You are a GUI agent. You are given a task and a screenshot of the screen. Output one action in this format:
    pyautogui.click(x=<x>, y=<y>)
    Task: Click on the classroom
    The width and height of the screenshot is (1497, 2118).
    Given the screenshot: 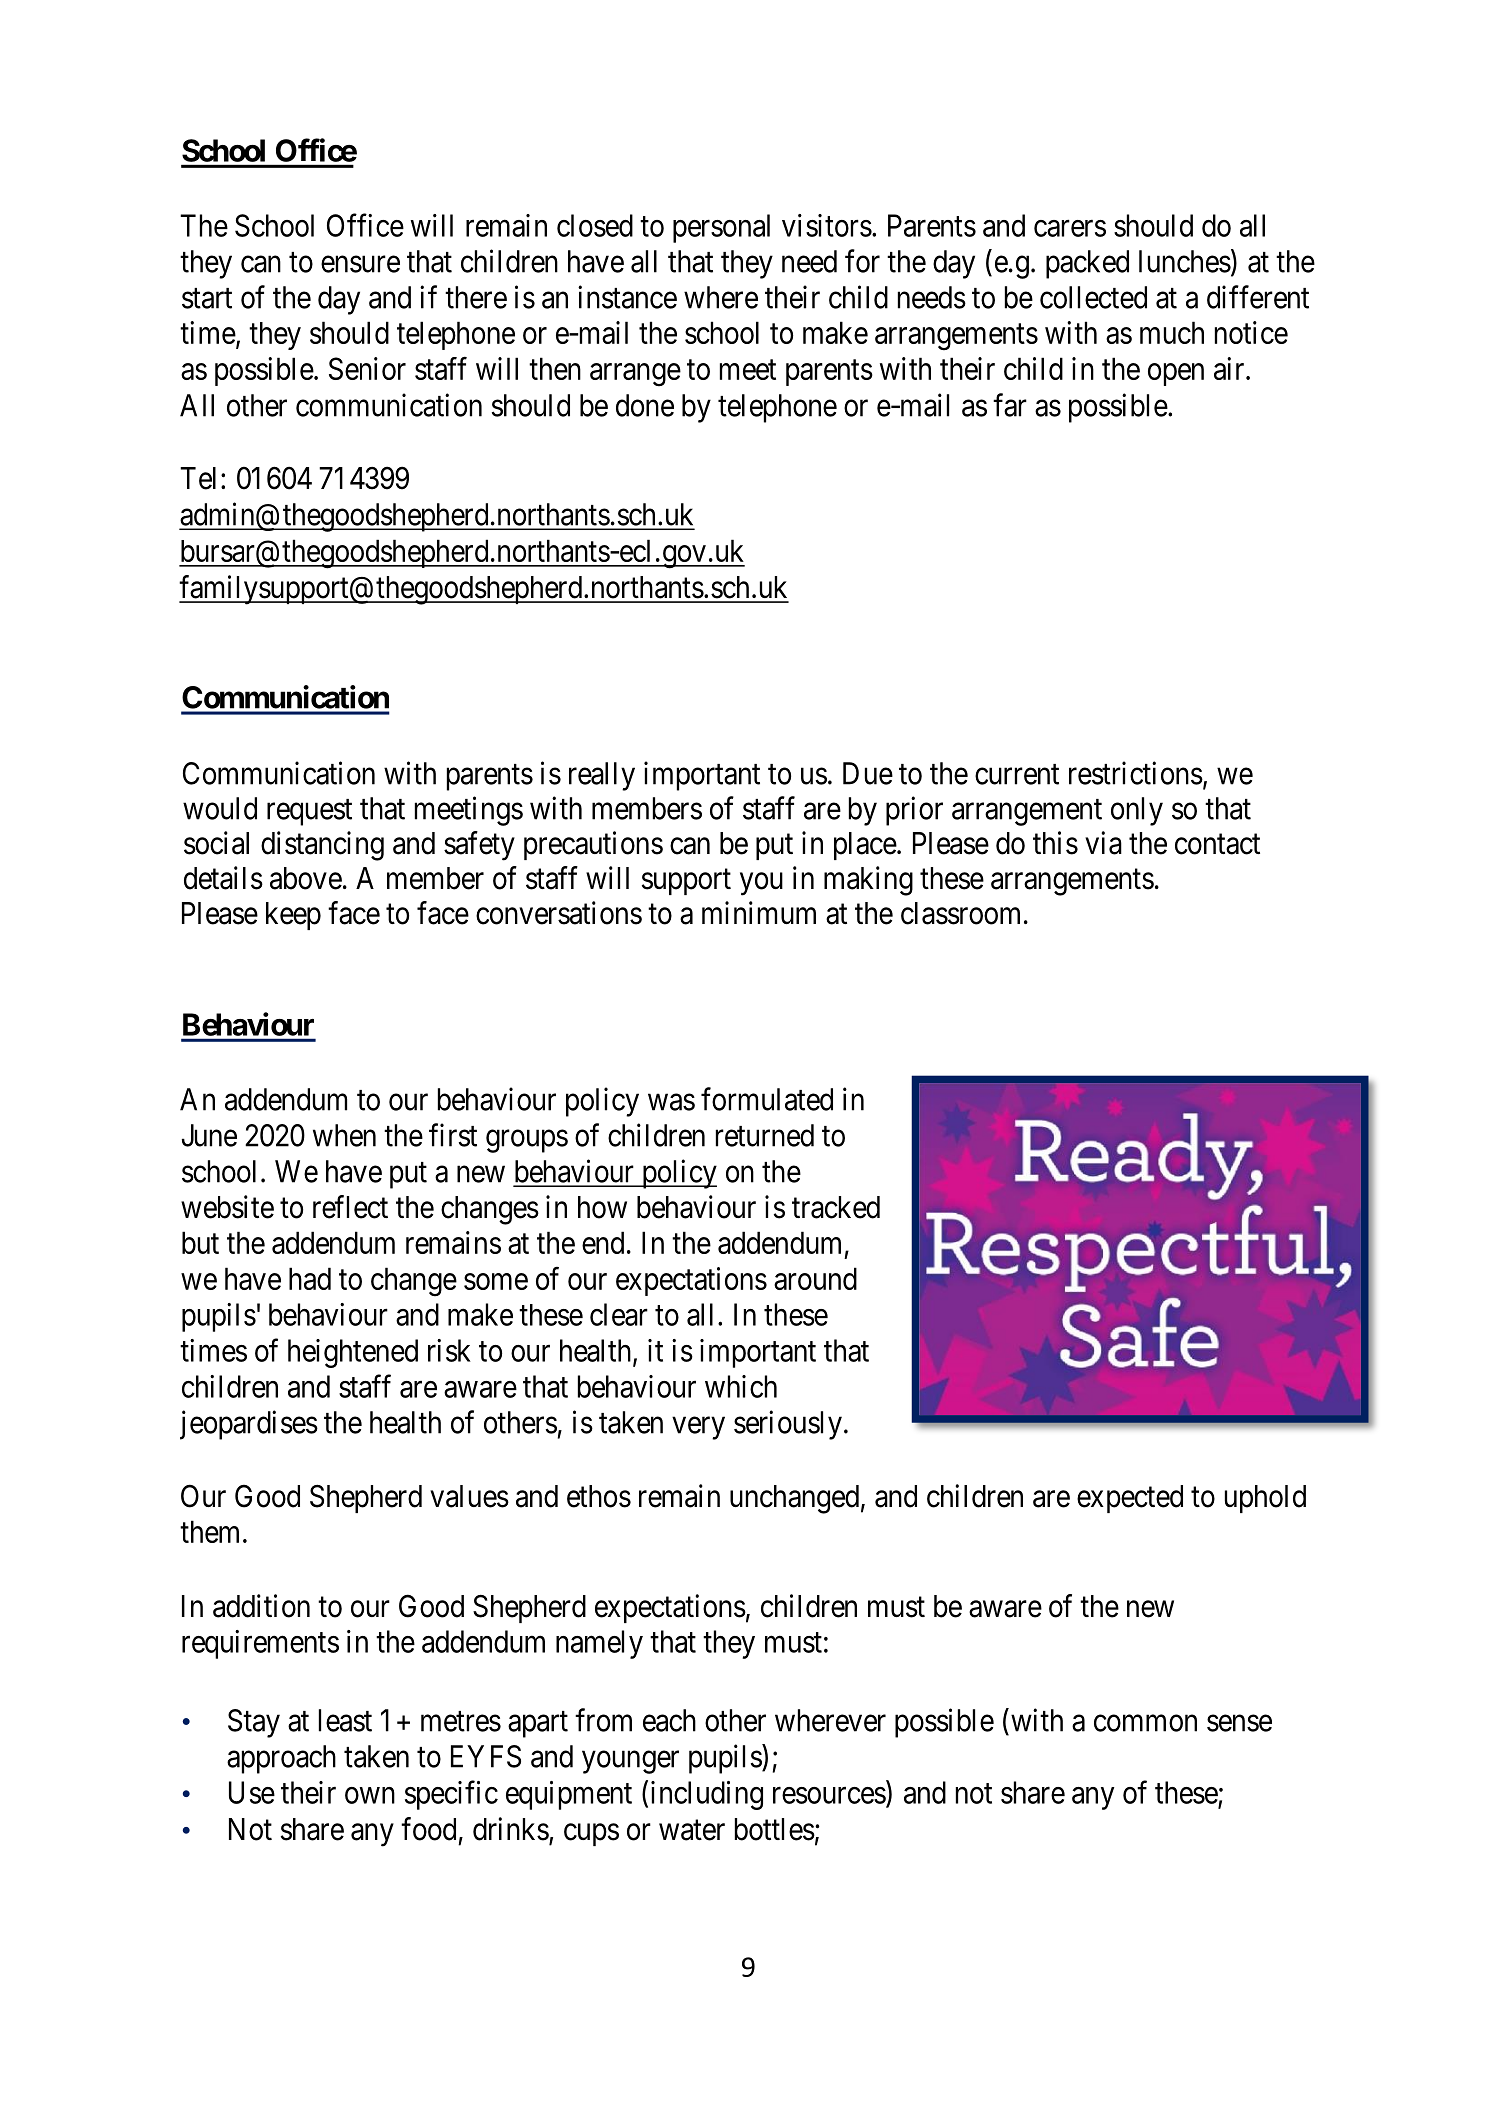 What is the action you would take?
    pyautogui.click(x=960, y=913)
